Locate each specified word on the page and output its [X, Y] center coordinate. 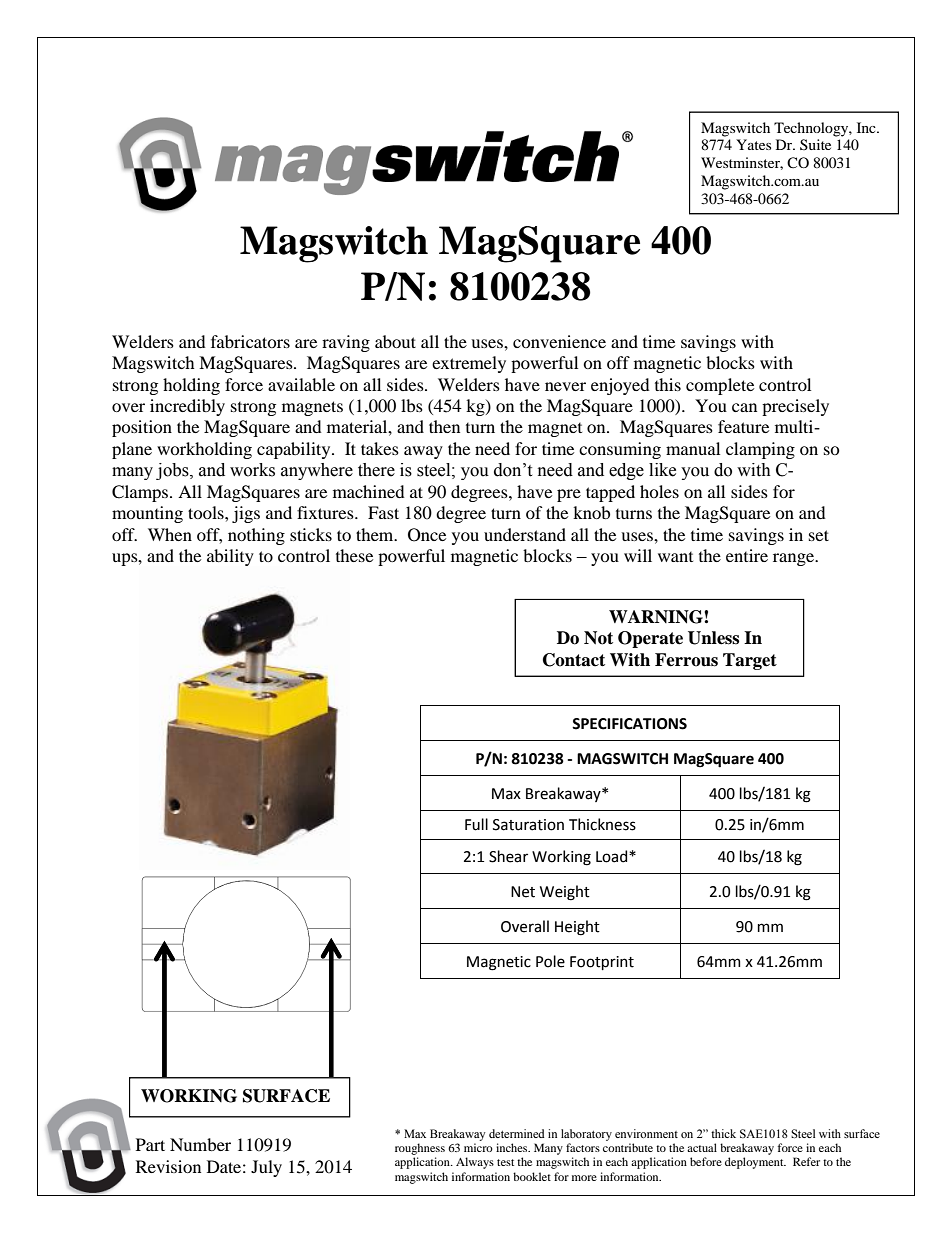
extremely [469, 364]
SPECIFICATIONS [629, 724]
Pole [550, 961]
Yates [753, 144]
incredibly [187, 407]
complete [720, 386]
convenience [559, 341]
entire [747, 555]
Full [476, 824]
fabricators [250, 341]
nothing [256, 536]
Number [200, 1144]
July [266, 1168]
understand [525, 534]
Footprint [602, 963]
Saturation [528, 825]
